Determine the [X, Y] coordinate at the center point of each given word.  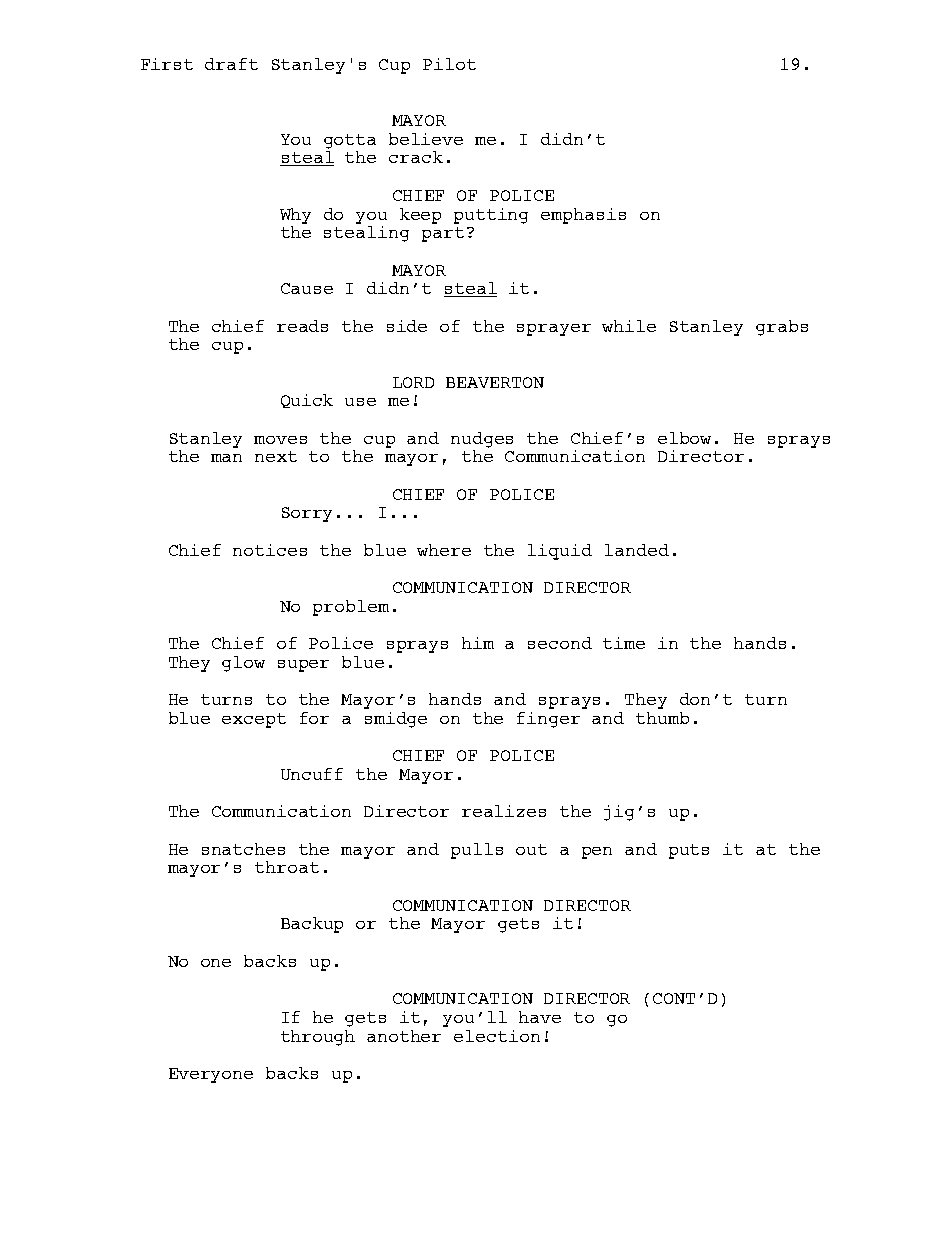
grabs [782, 328]
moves [280, 440]
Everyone [211, 1075]
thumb [662, 718]
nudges [482, 440]
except [254, 720]
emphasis [583, 216]
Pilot [449, 64]
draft [231, 64]
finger [548, 720]
